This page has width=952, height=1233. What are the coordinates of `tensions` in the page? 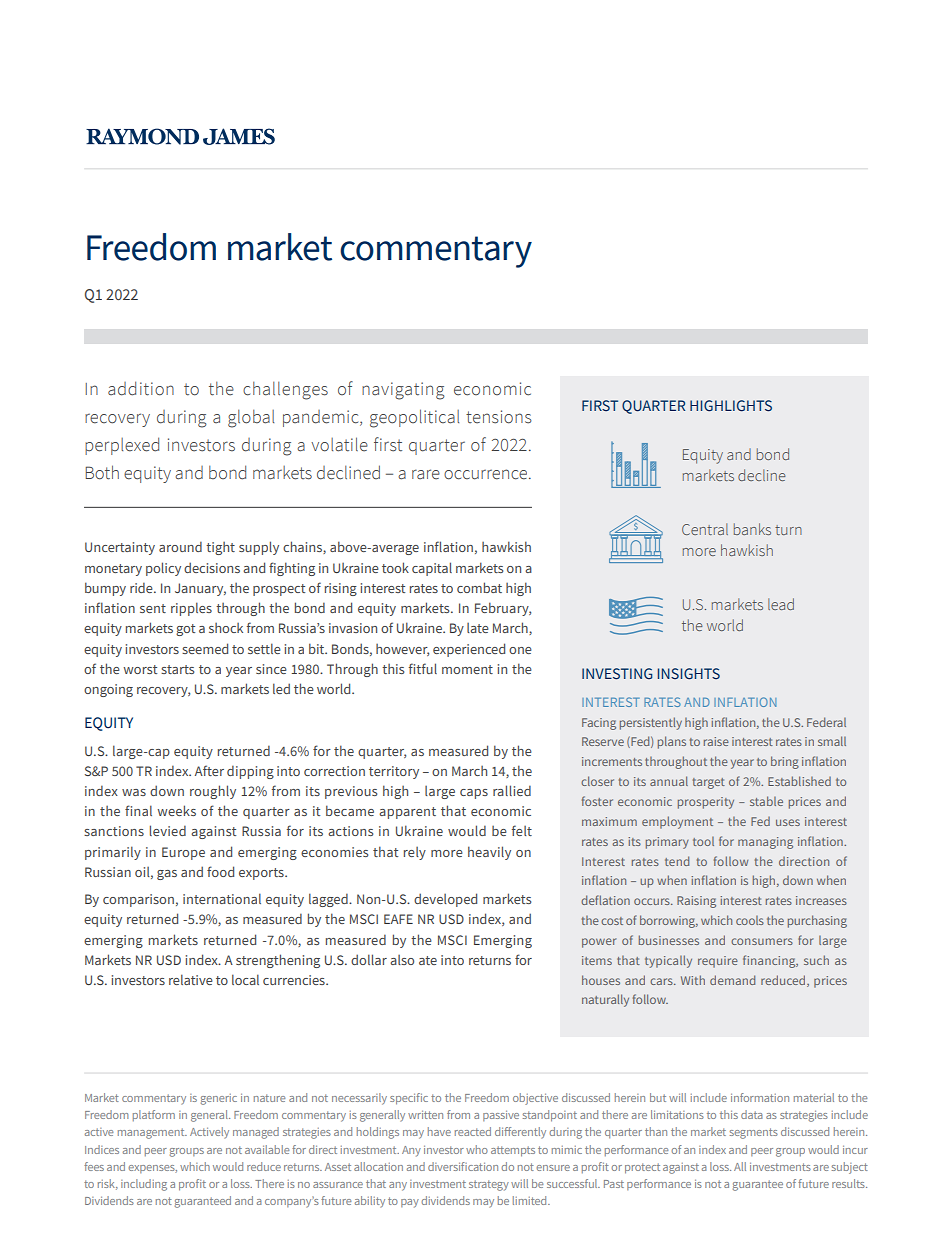 It's located at (499, 417).
